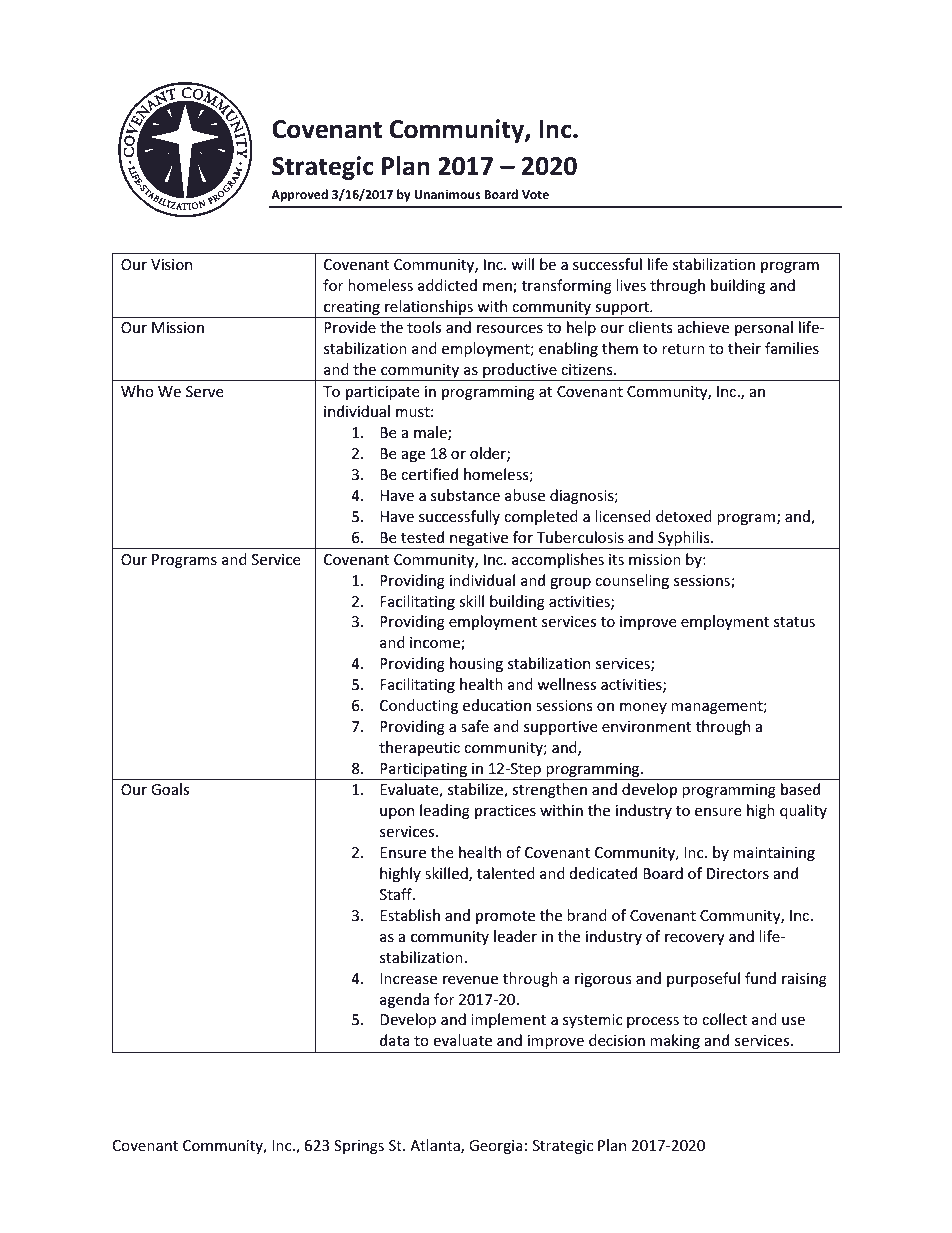  I want to click on maintaining, so click(774, 854).
